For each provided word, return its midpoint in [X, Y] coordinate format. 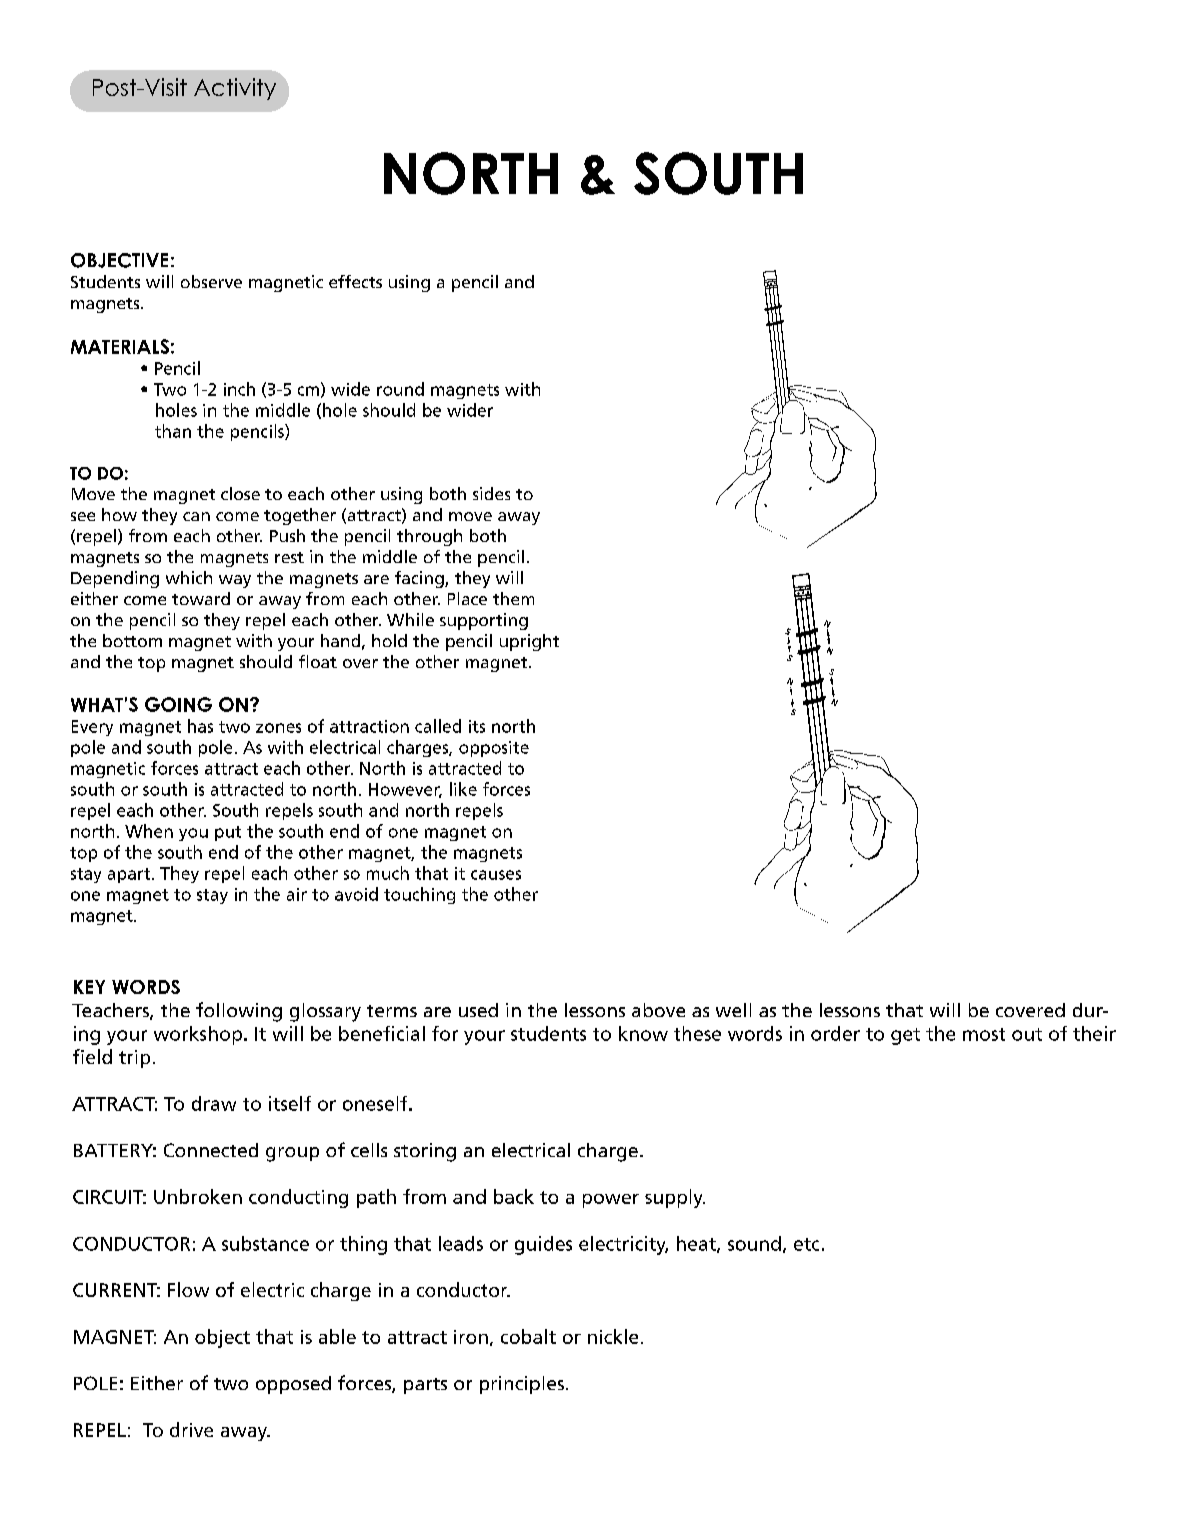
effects [355, 281]
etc [806, 1244]
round [400, 389]
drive [191, 1429]
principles [522, 1385]
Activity [235, 89]
